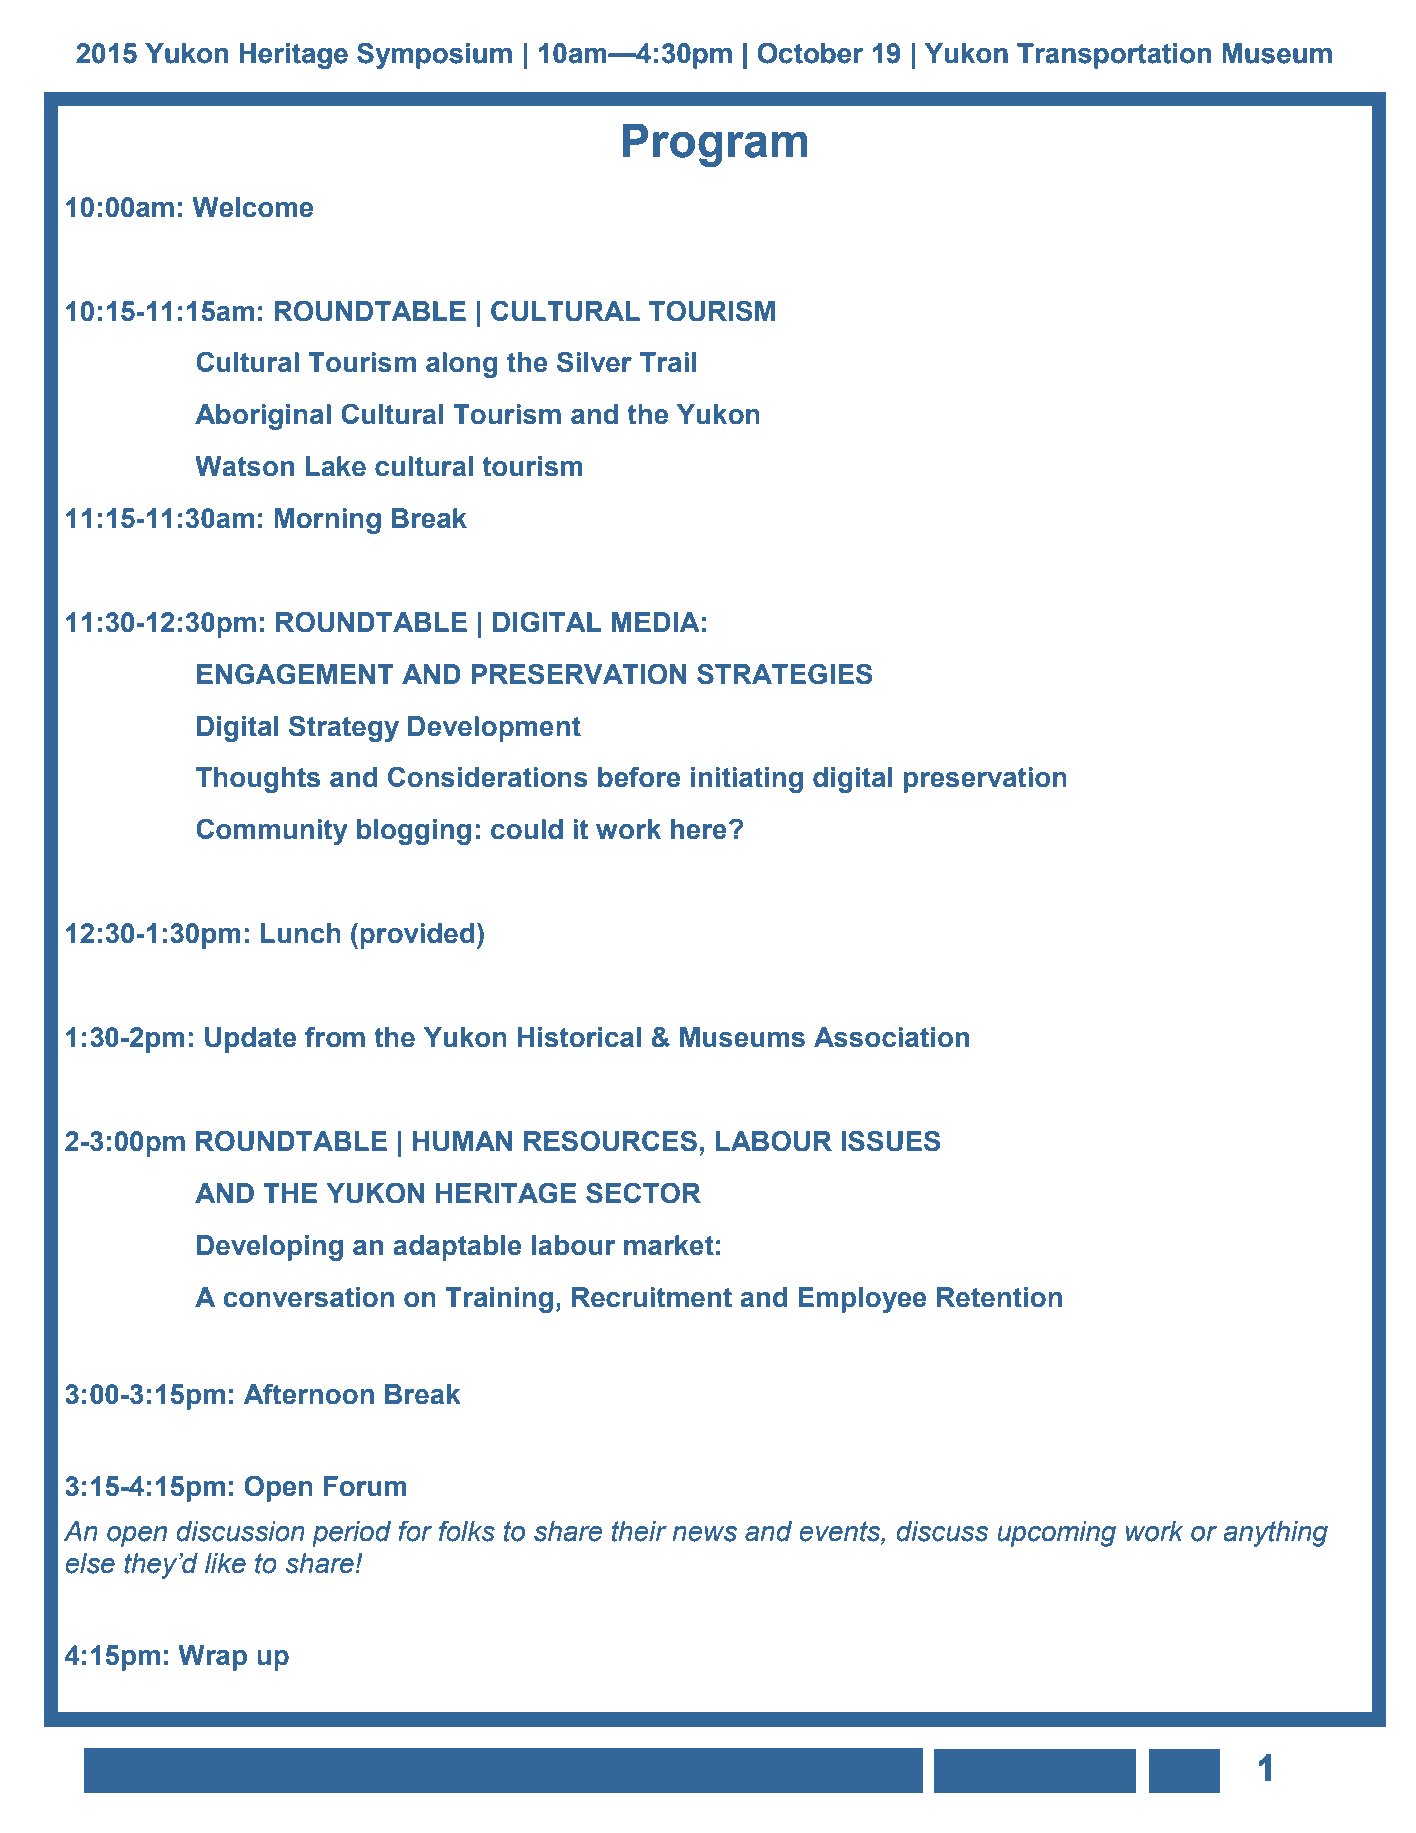 The width and height of the document is (1416, 1833). Describe the element at coordinates (699, 829) in the document. I see `here` at that location.
